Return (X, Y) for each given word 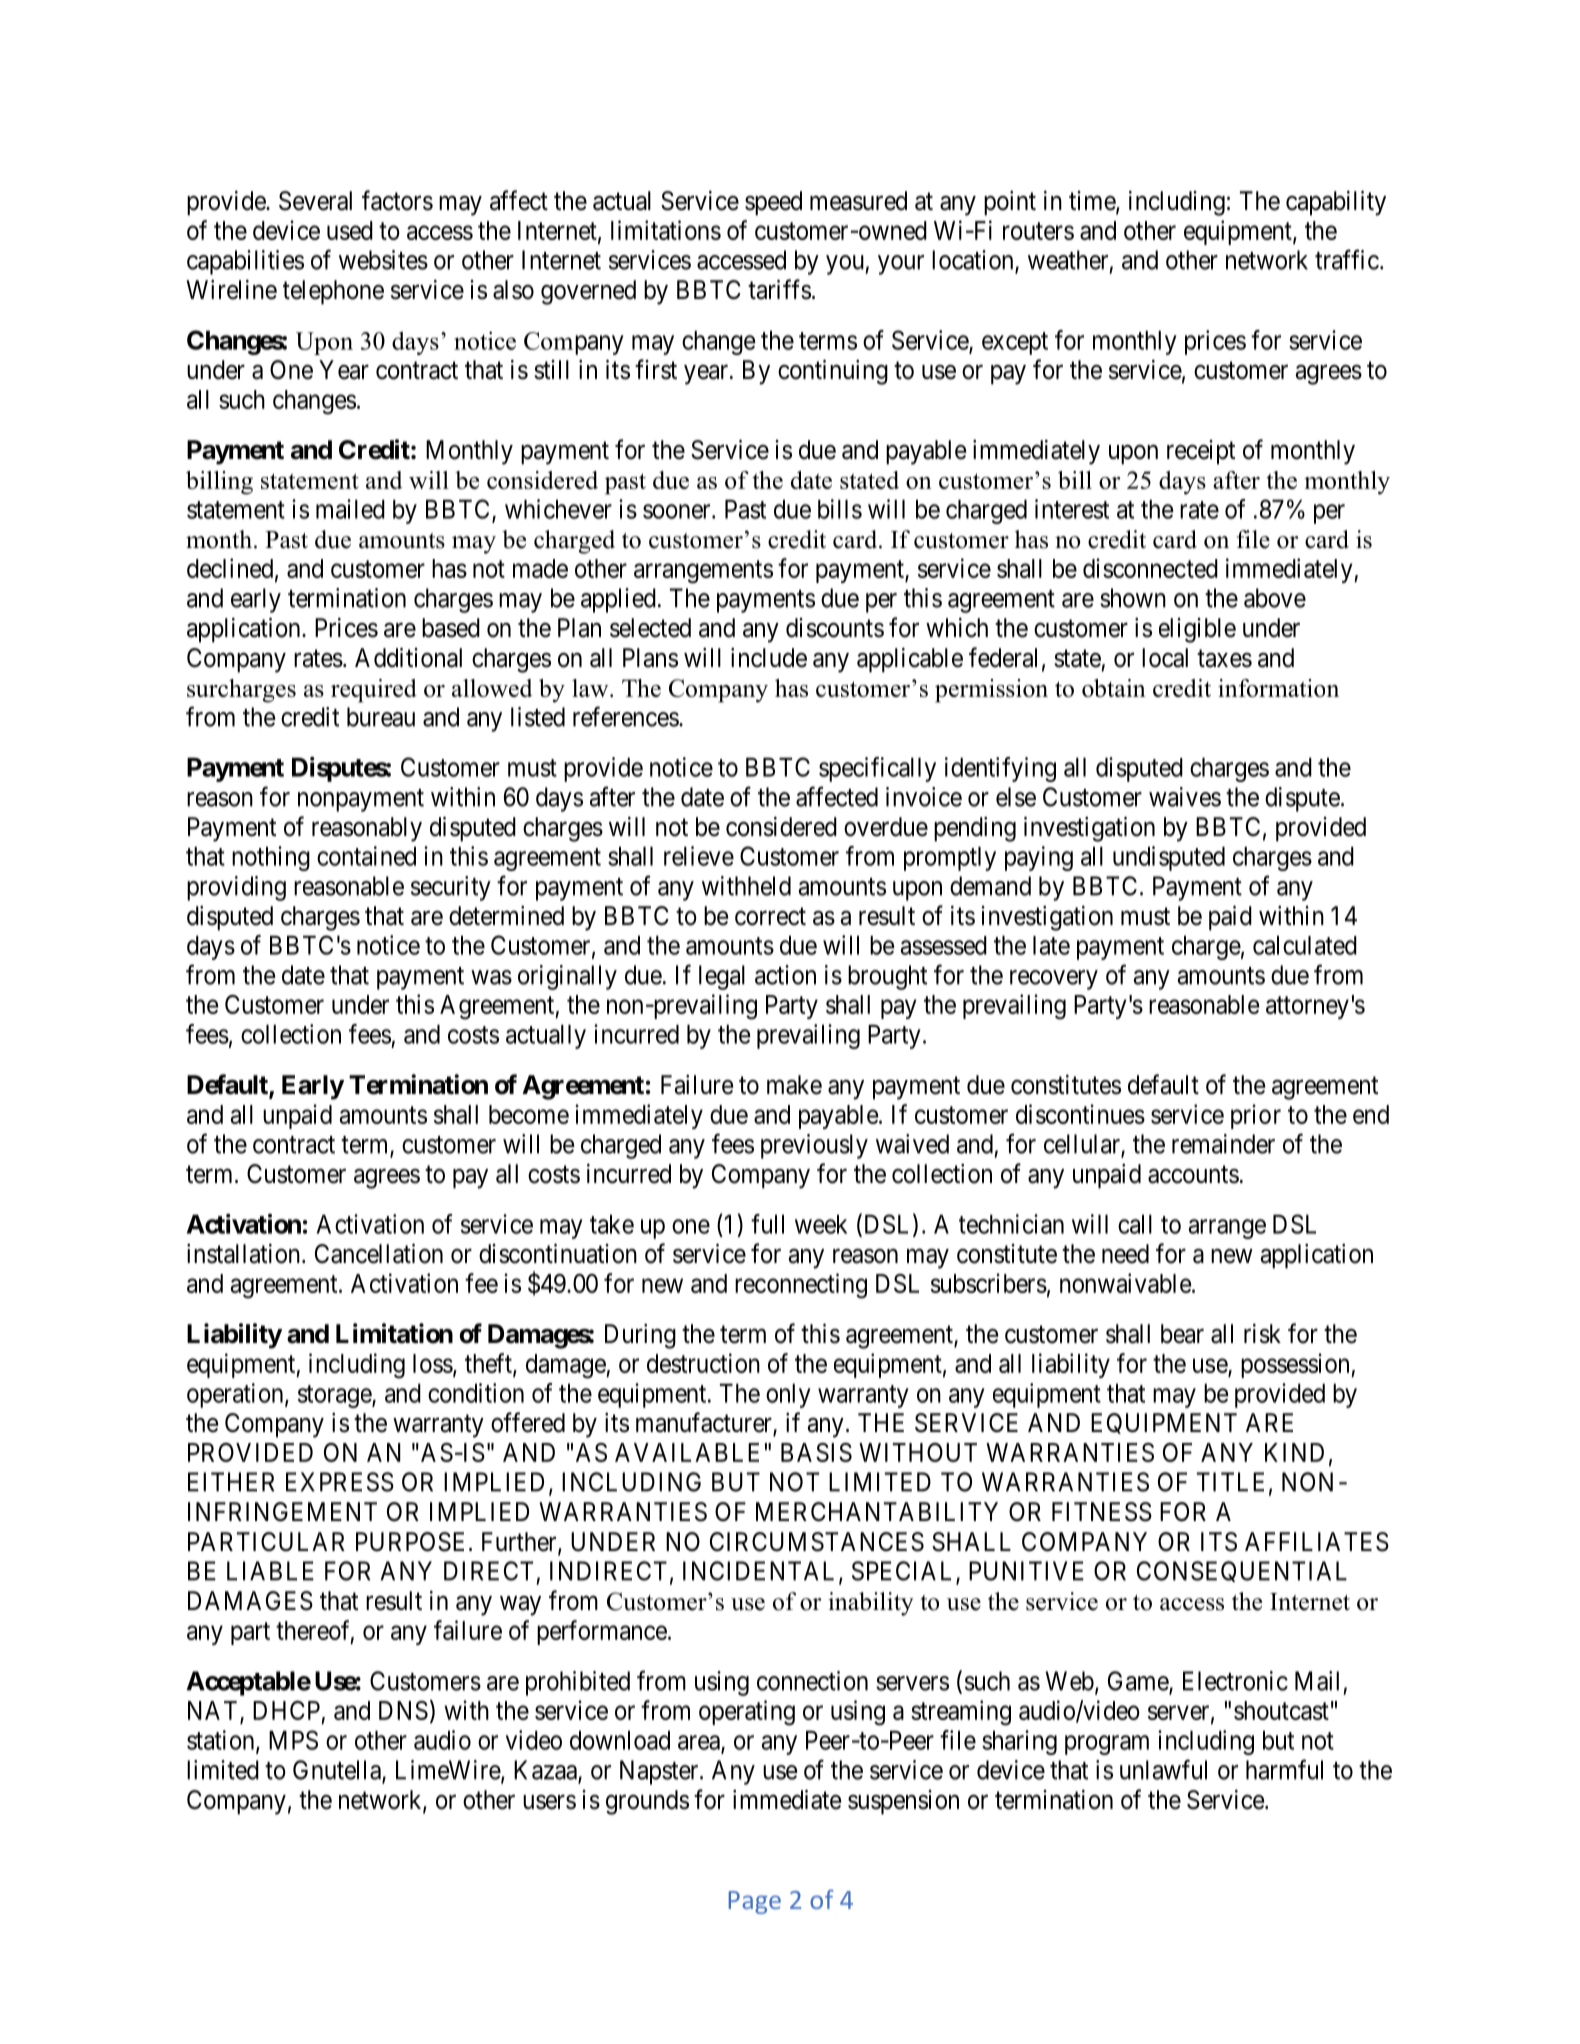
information (1278, 688)
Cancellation (379, 1253)
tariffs (779, 289)
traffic (1347, 259)
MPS (293, 1740)
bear (1182, 1334)
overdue (886, 827)
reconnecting (801, 1286)
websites (383, 260)
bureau (381, 717)
